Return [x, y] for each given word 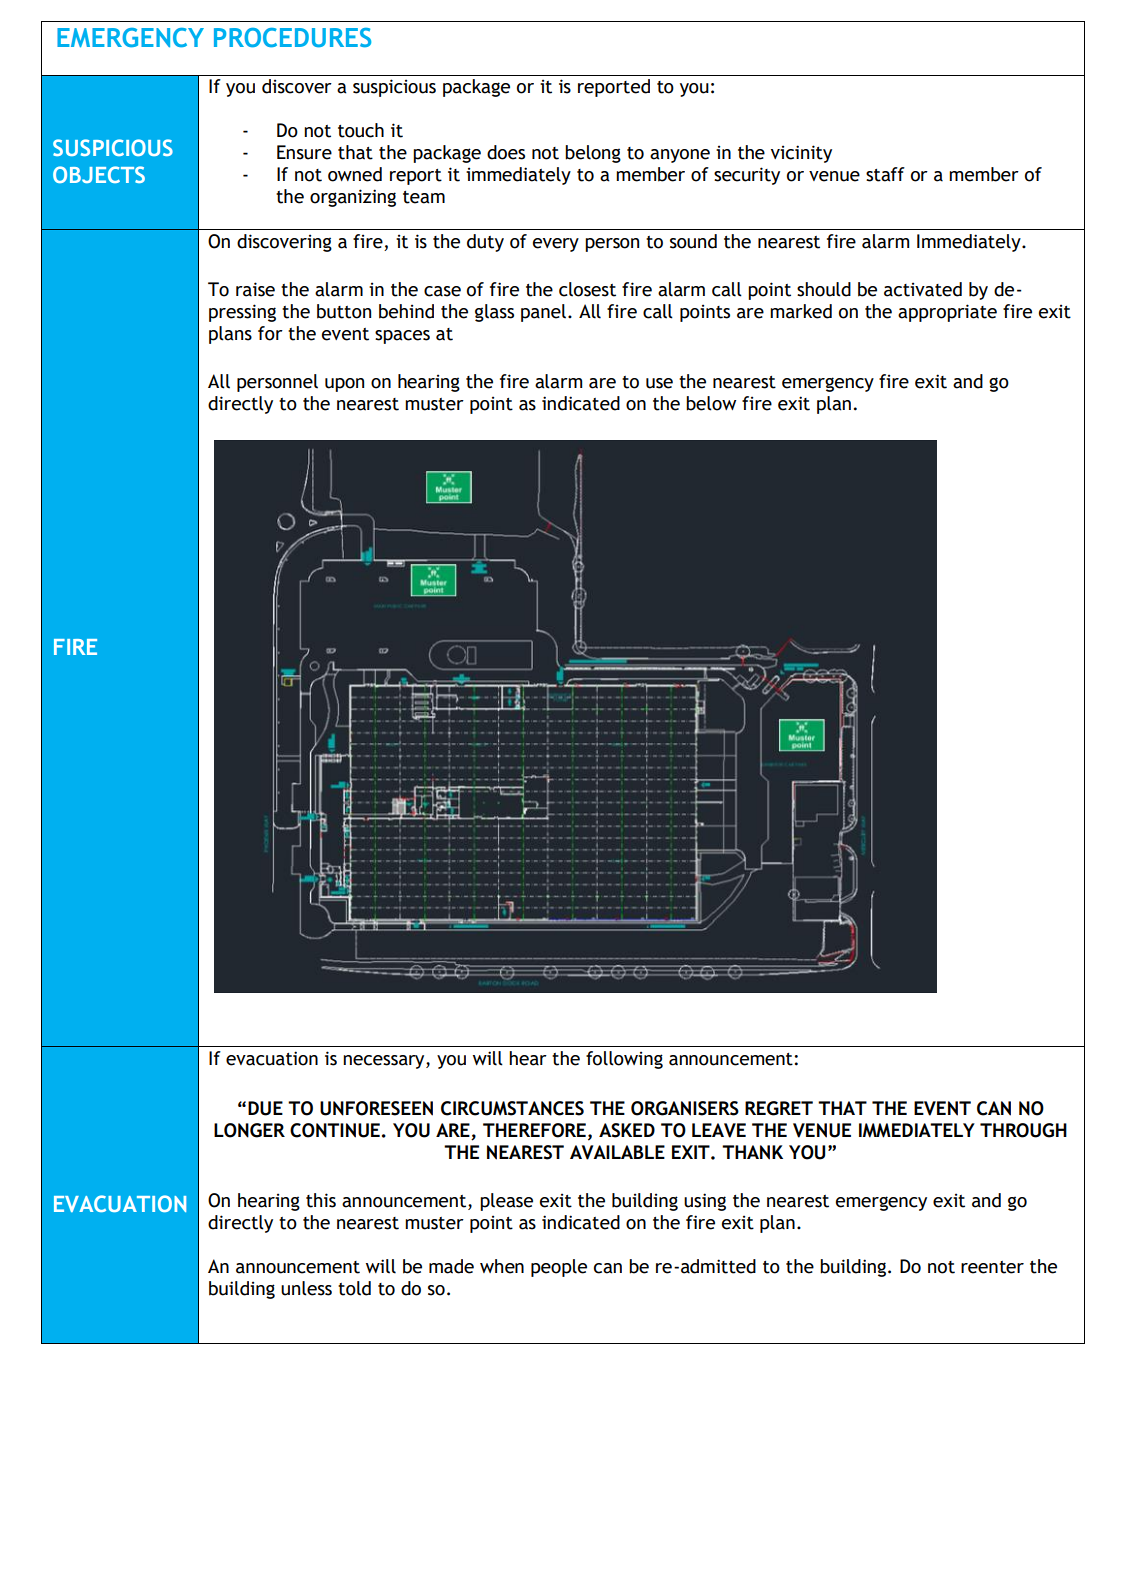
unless [306, 1288]
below [711, 403]
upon [344, 385]
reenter [992, 1267]
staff [885, 174]
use [659, 383]
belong [593, 154]
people [559, 1268]
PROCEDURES [292, 38]
